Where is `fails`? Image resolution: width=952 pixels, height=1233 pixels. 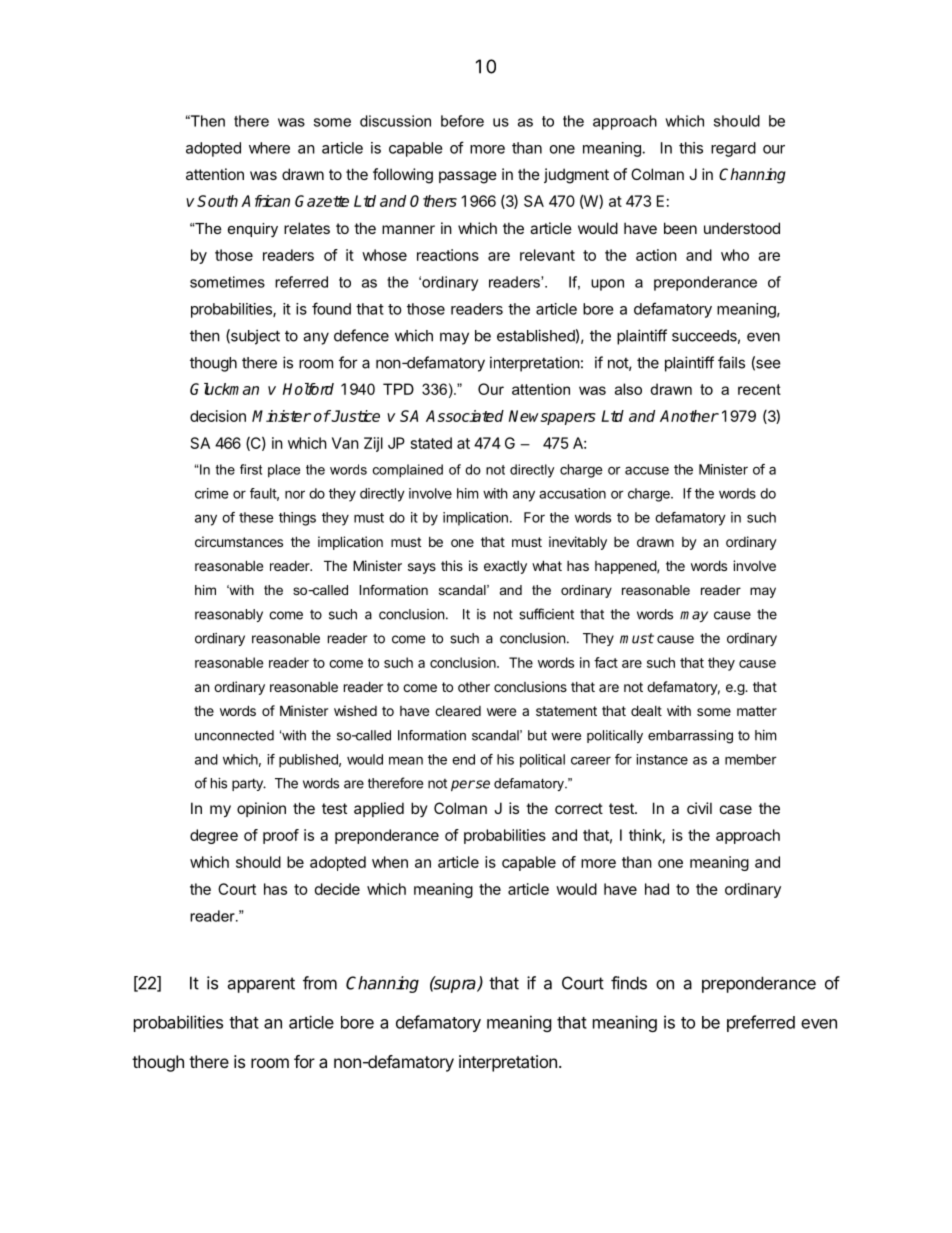
fails is located at coordinates (731, 362).
